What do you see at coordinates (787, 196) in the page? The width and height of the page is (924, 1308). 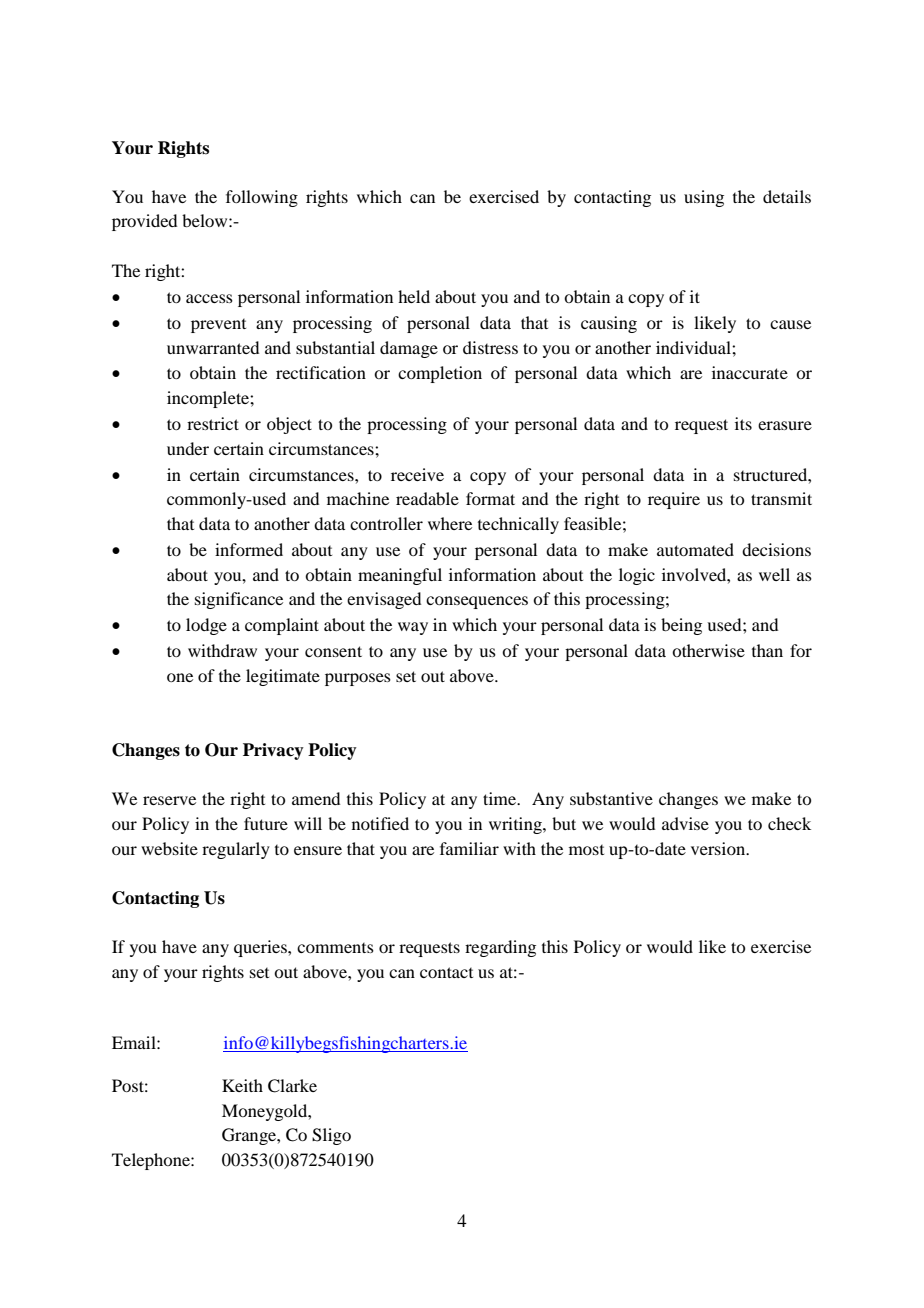 I see `details` at bounding box center [787, 196].
